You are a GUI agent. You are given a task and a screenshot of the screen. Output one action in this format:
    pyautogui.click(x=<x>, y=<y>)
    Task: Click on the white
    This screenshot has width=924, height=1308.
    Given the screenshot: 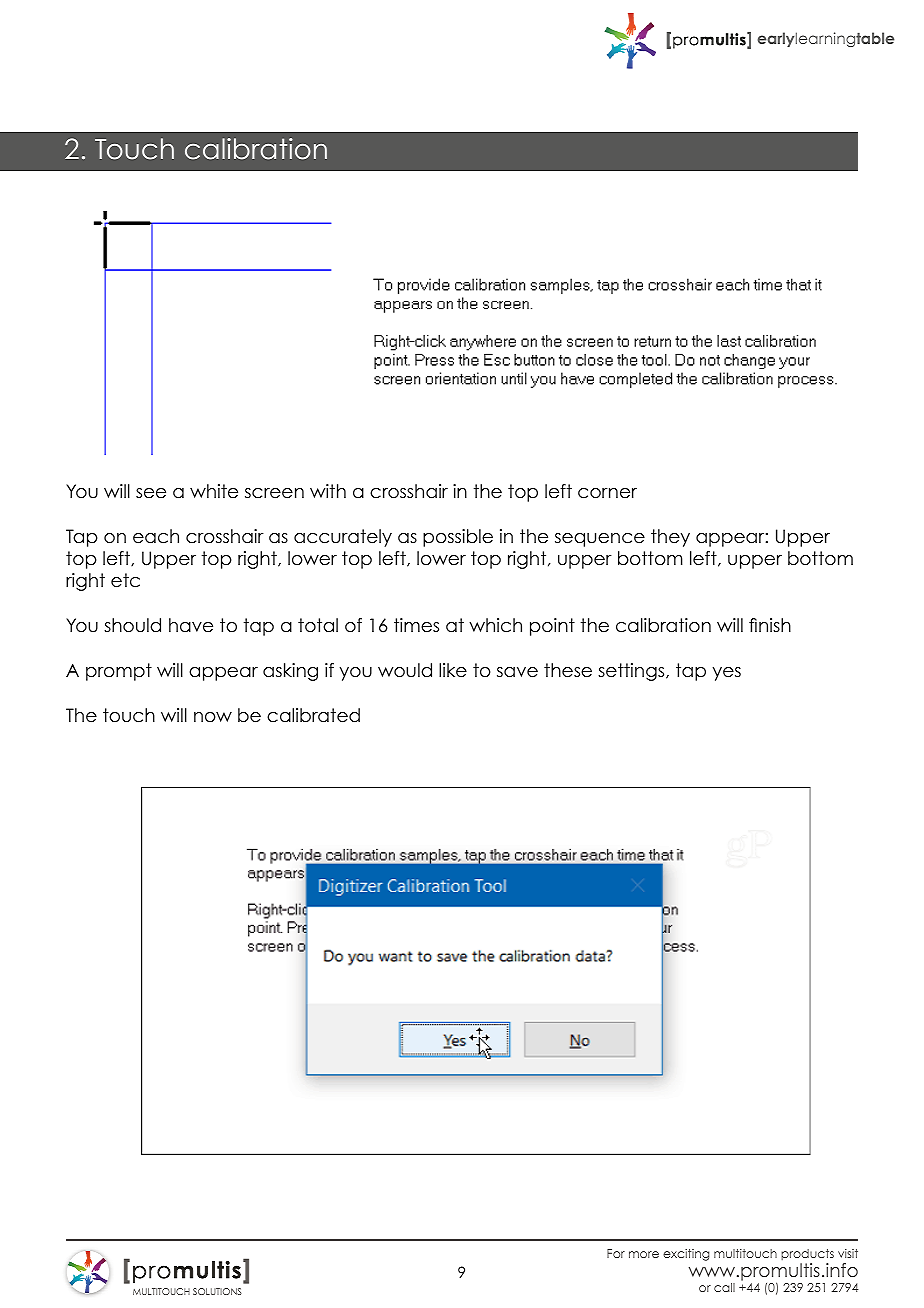 What is the action you would take?
    pyautogui.click(x=214, y=491)
